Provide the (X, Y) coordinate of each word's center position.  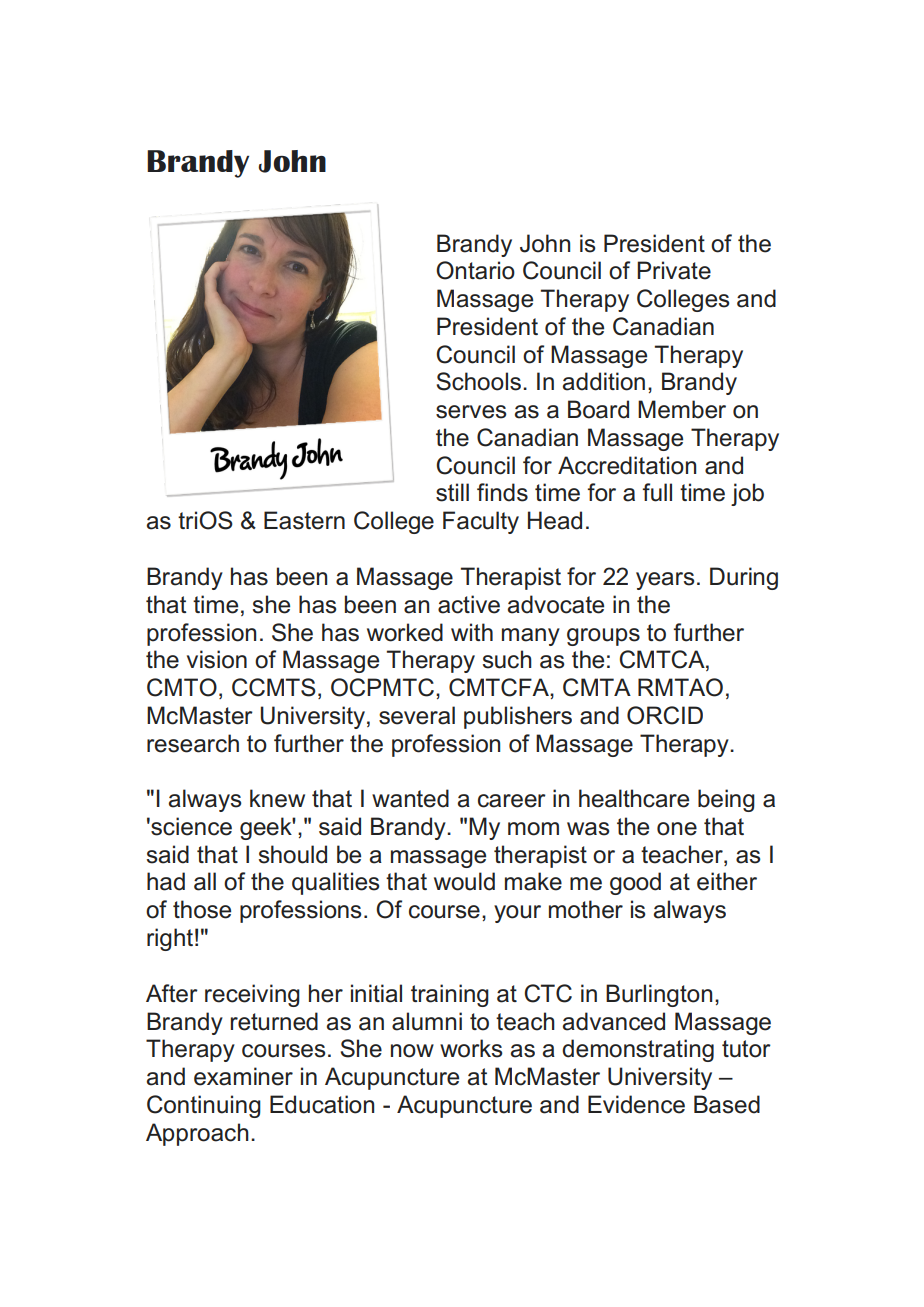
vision (217, 659)
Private (674, 270)
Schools (478, 381)
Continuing (204, 1106)
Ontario (475, 270)
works (471, 1048)
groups (603, 637)
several (417, 715)
